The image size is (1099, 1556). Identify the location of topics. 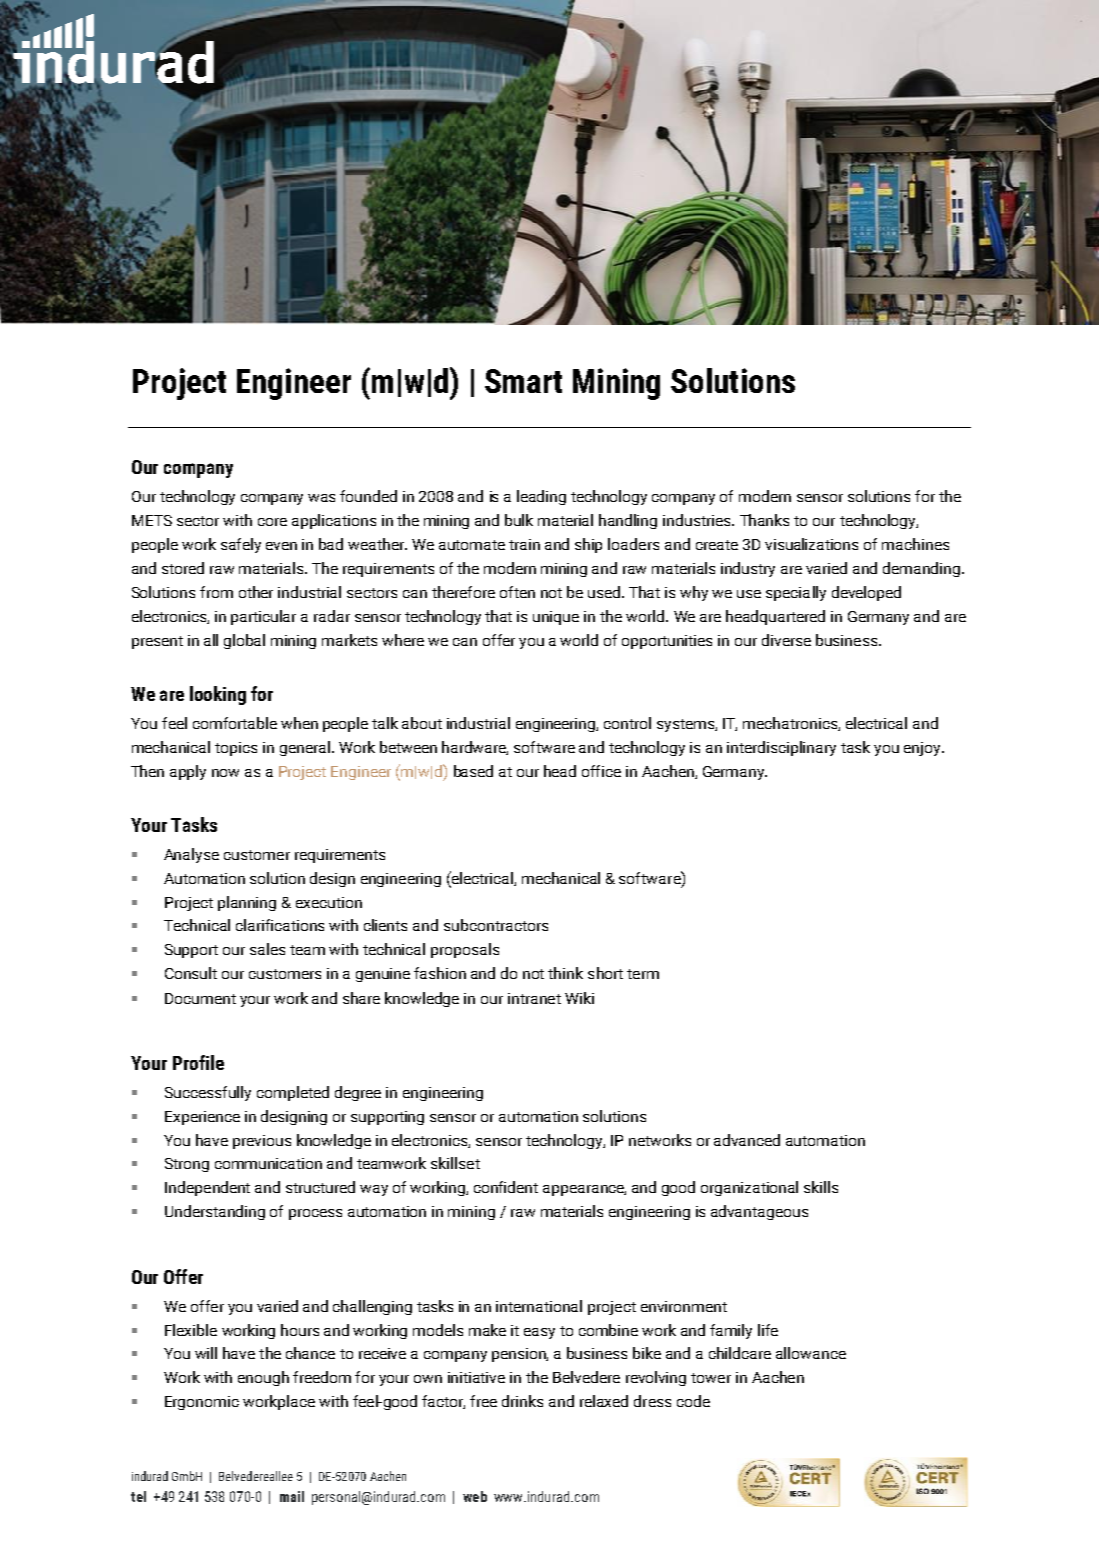
(236, 749).
